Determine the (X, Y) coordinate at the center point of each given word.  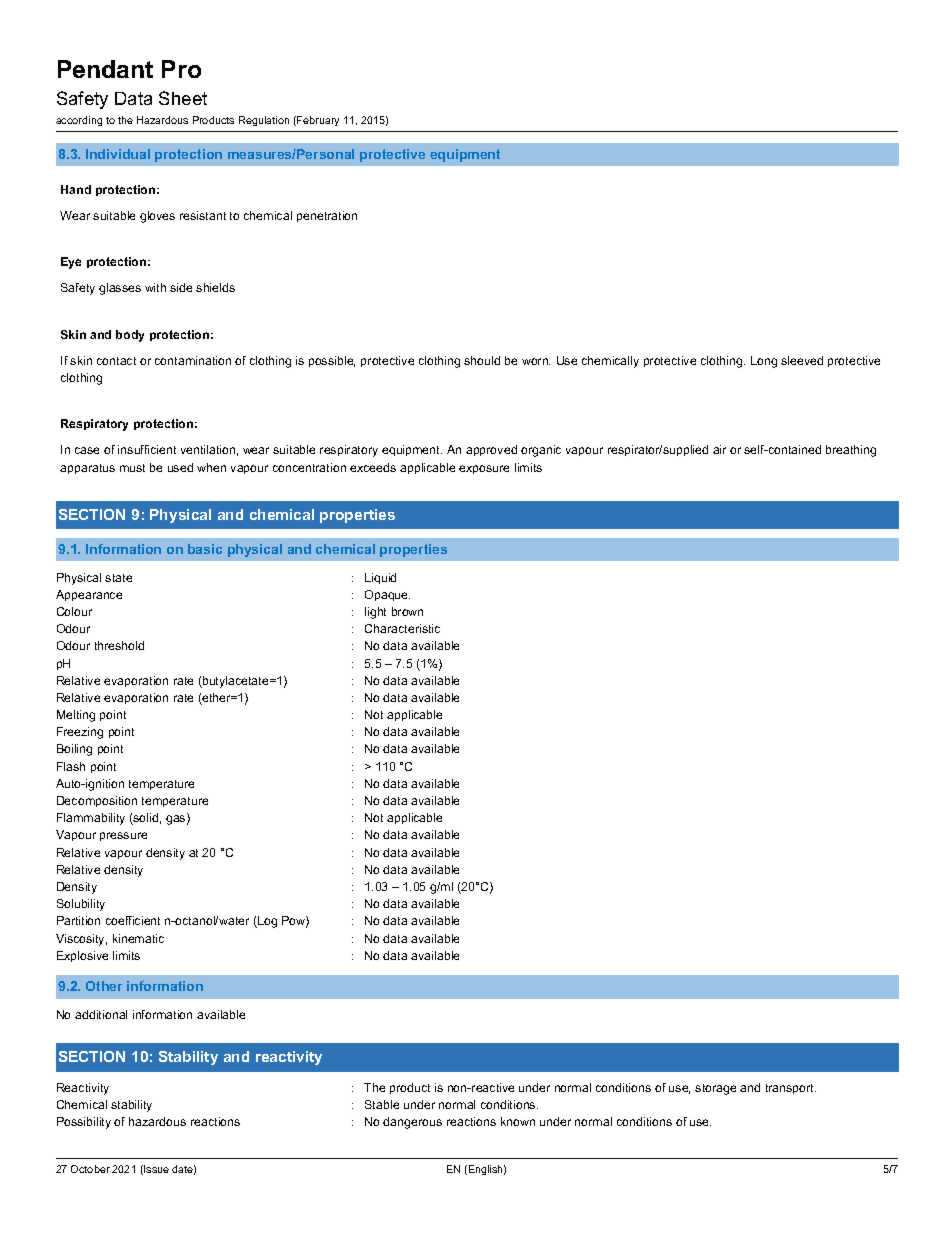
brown (407, 611)
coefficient (133, 920)
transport (791, 1089)
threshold (119, 645)
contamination (193, 360)
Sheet (183, 98)
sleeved (802, 360)
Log (266, 922)
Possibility (84, 1123)
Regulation (264, 121)
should (482, 360)
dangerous (412, 1123)
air (719, 449)
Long (764, 362)
